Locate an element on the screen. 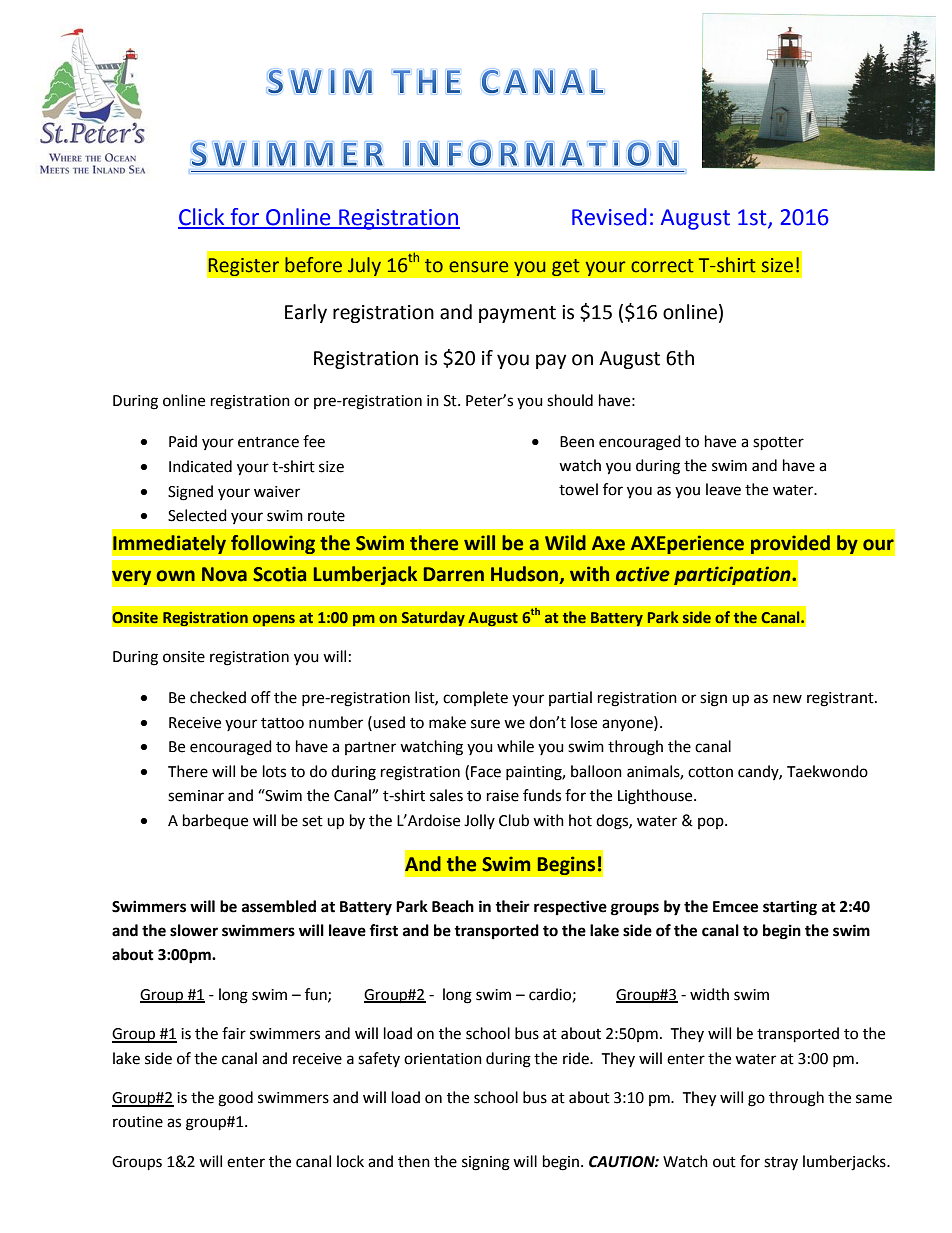 The height and width of the screenshot is (1233, 952). spotter is located at coordinates (778, 444).
